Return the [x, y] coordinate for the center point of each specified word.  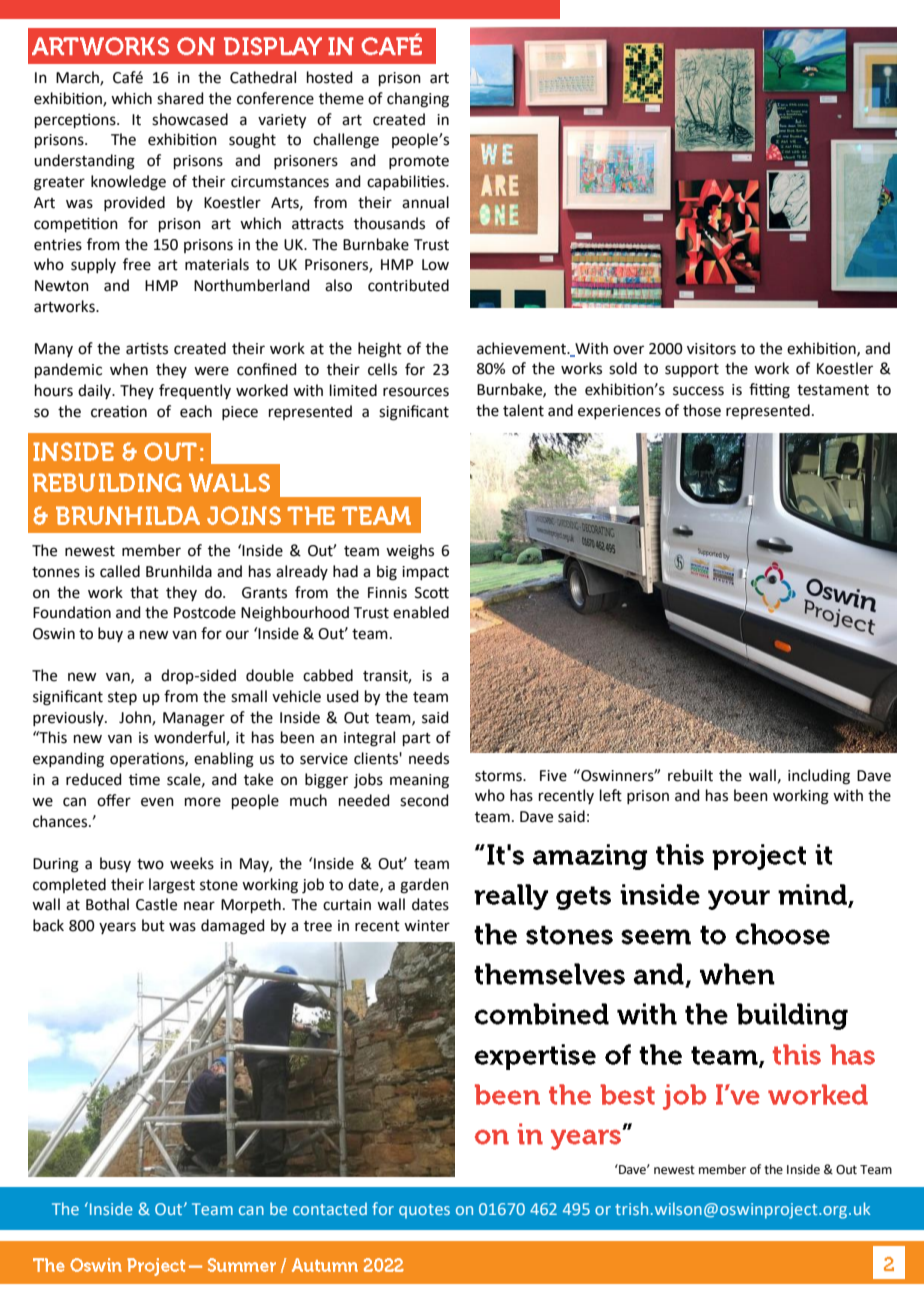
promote [419, 162]
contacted [330, 1208]
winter [427, 926]
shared [180, 98]
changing [418, 100]
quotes [424, 1211]
